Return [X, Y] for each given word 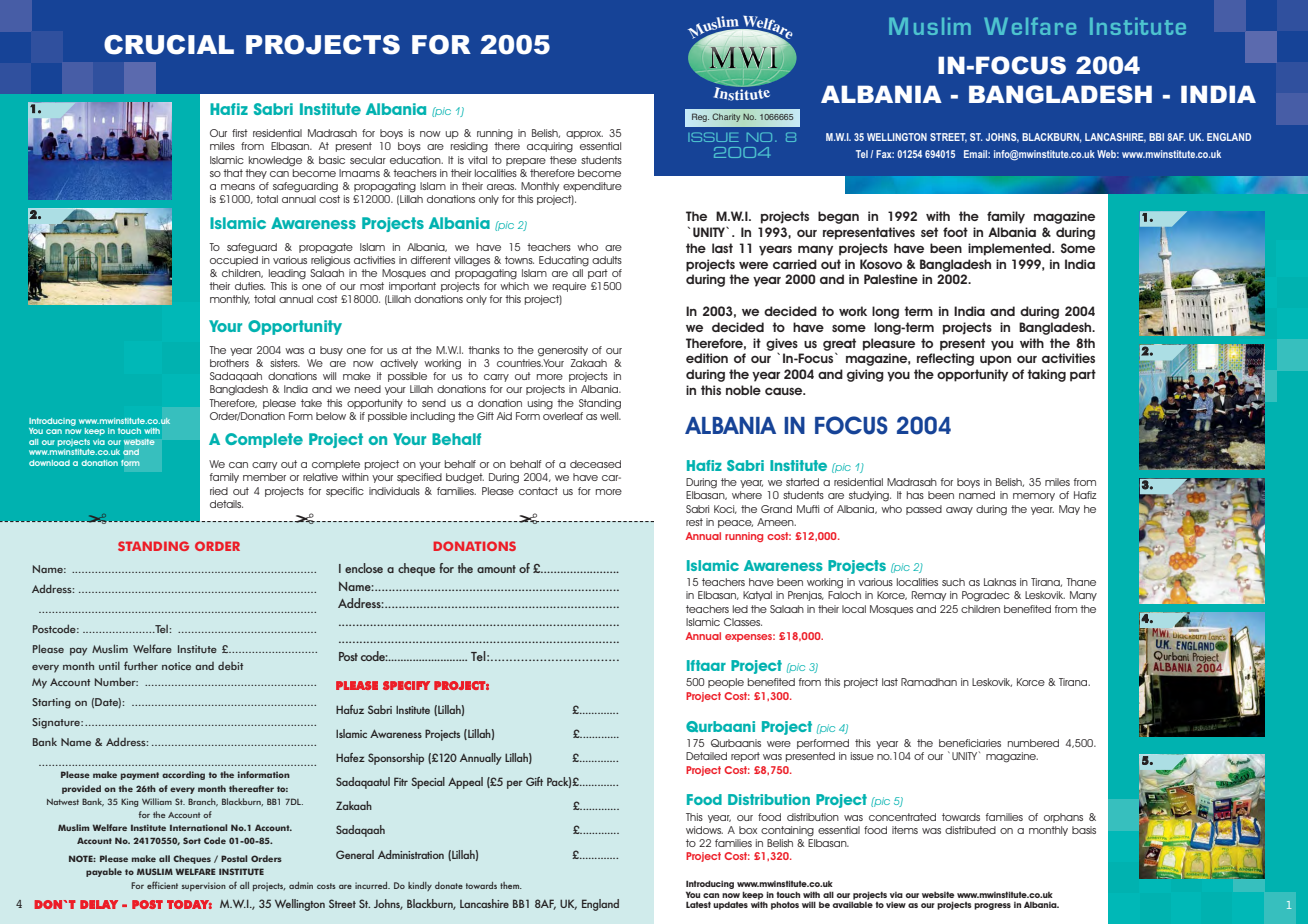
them [511, 885]
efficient [162, 885]
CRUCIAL [169, 45]
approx [584, 135]
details [226, 504]
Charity [726, 117]
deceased [595, 464]
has [915, 495]
